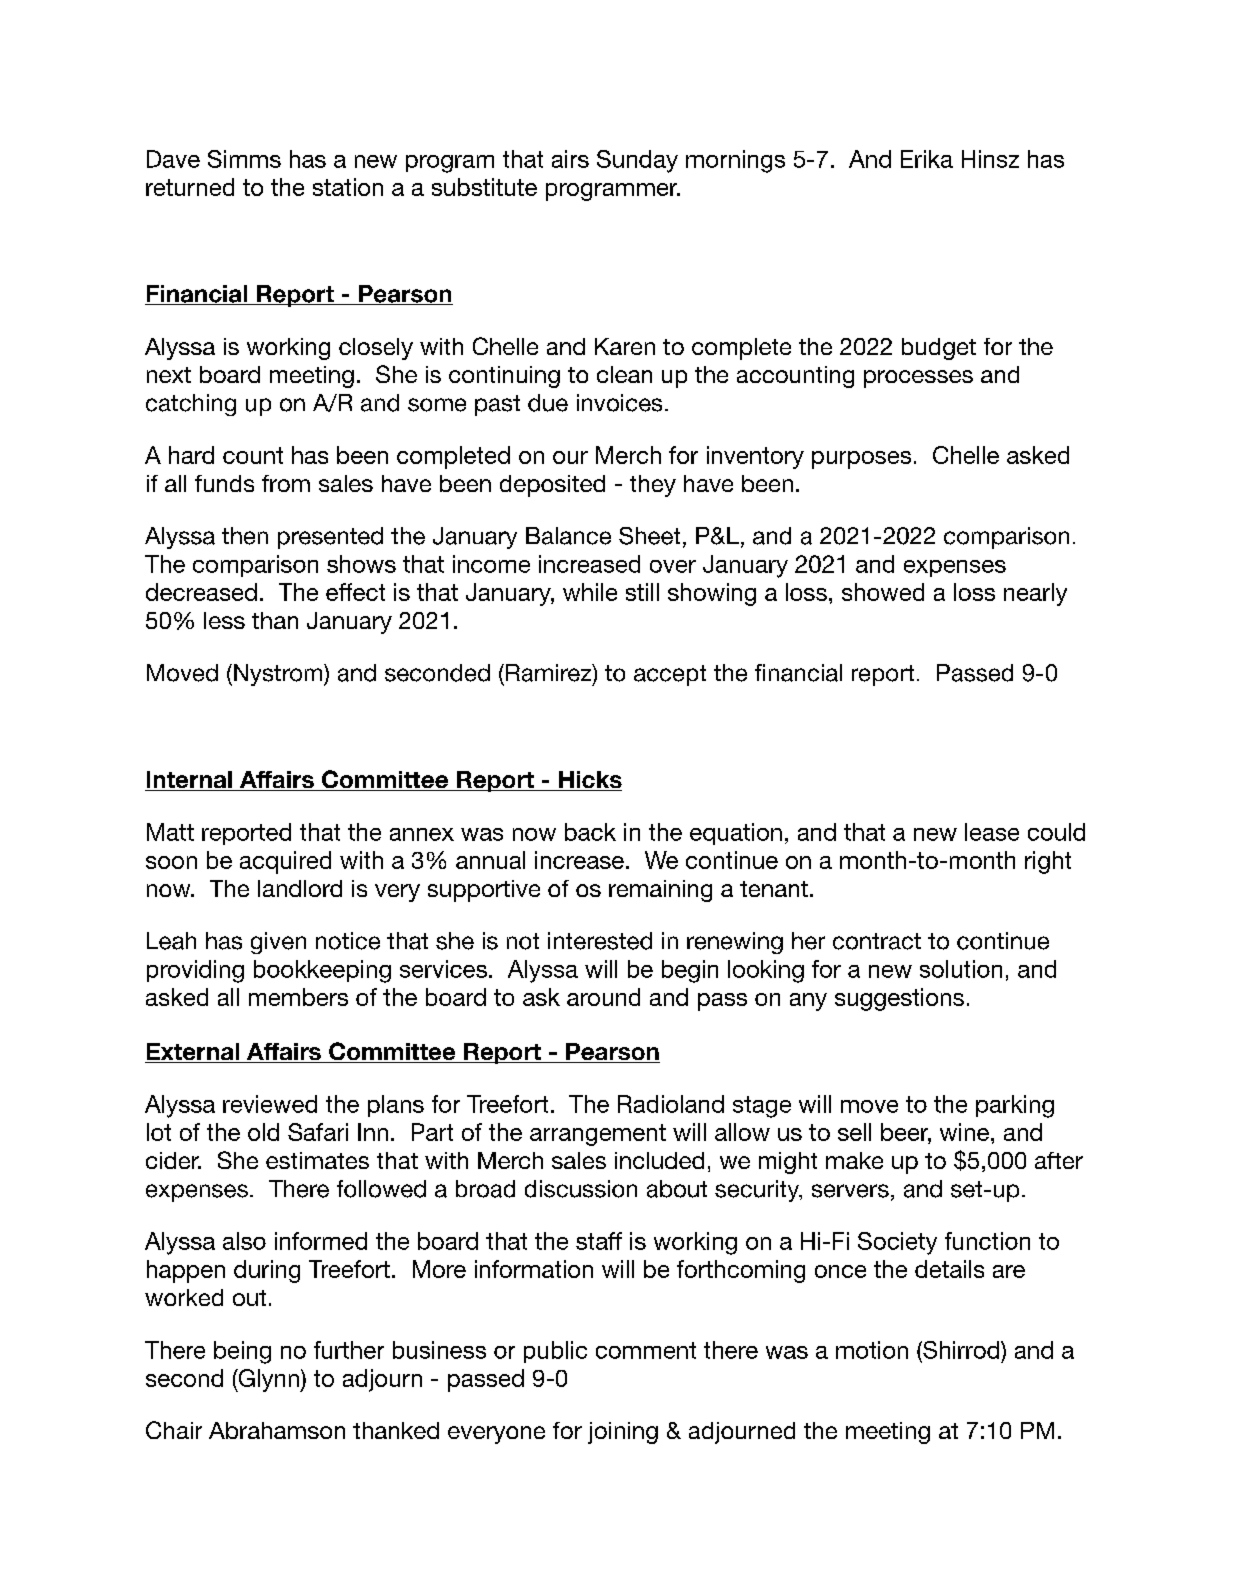 This screenshot has height=1596, width=1233. Describe the element at coordinates (883, 592) in the screenshot. I see `showed` at that location.
